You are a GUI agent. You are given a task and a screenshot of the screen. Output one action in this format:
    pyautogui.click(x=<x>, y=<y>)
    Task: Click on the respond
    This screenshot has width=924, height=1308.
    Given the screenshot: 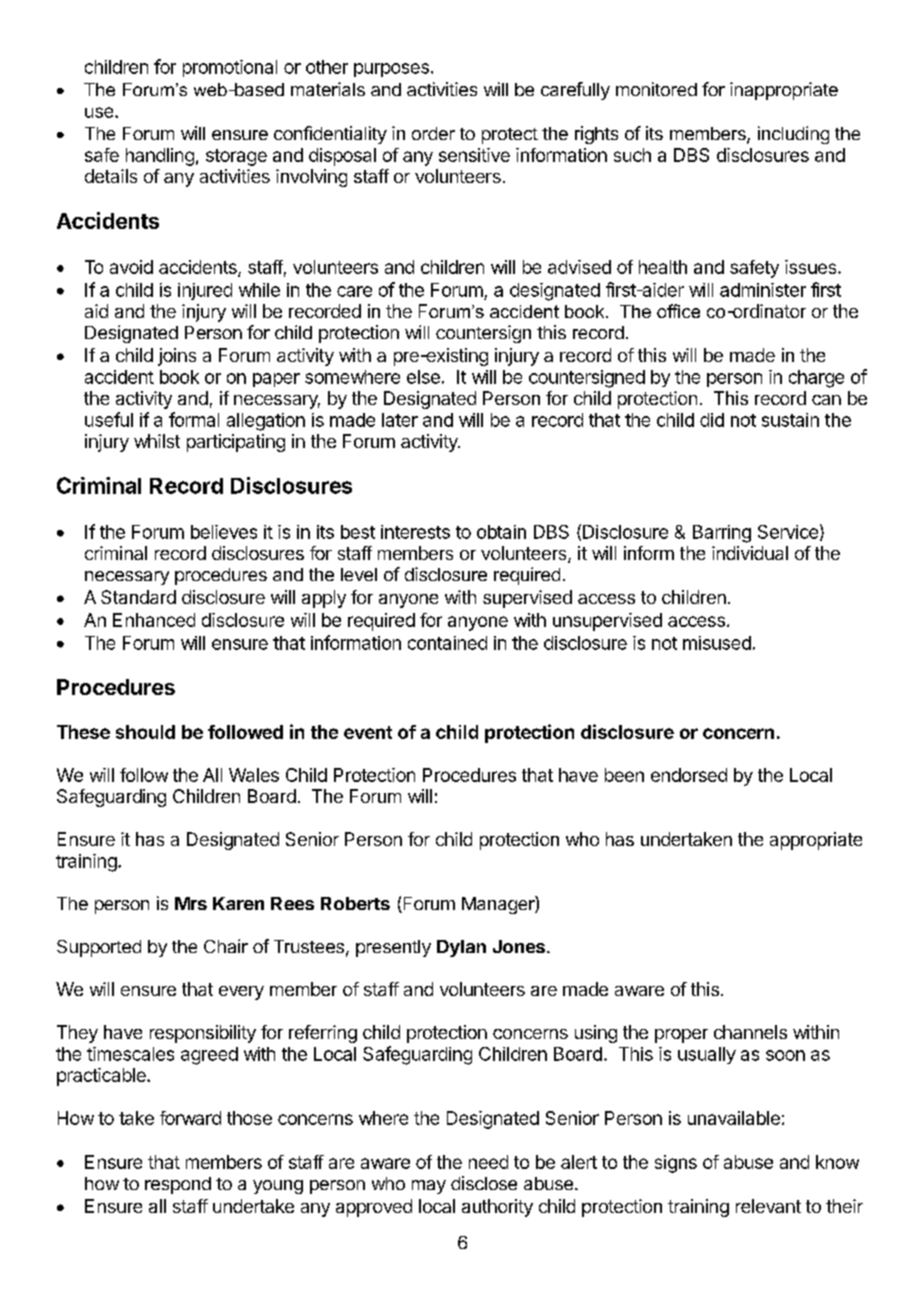 What is the action you would take?
    pyautogui.click(x=178, y=1185)
